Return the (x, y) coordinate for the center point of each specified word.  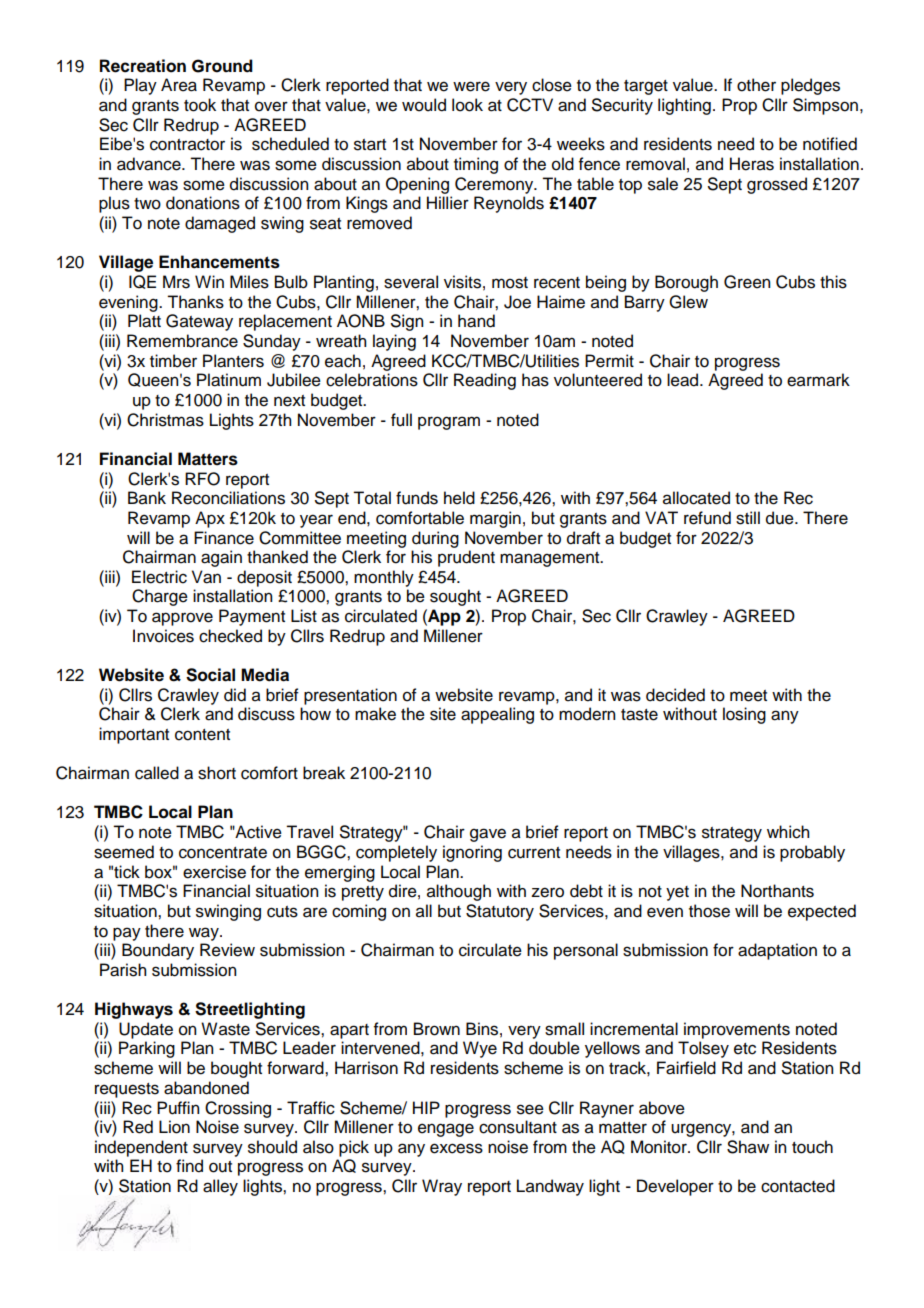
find (189, 1166)
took (200, 105)
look (467, 105)
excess (456, 1148)
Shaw (748, 1147)
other (756, 85)
